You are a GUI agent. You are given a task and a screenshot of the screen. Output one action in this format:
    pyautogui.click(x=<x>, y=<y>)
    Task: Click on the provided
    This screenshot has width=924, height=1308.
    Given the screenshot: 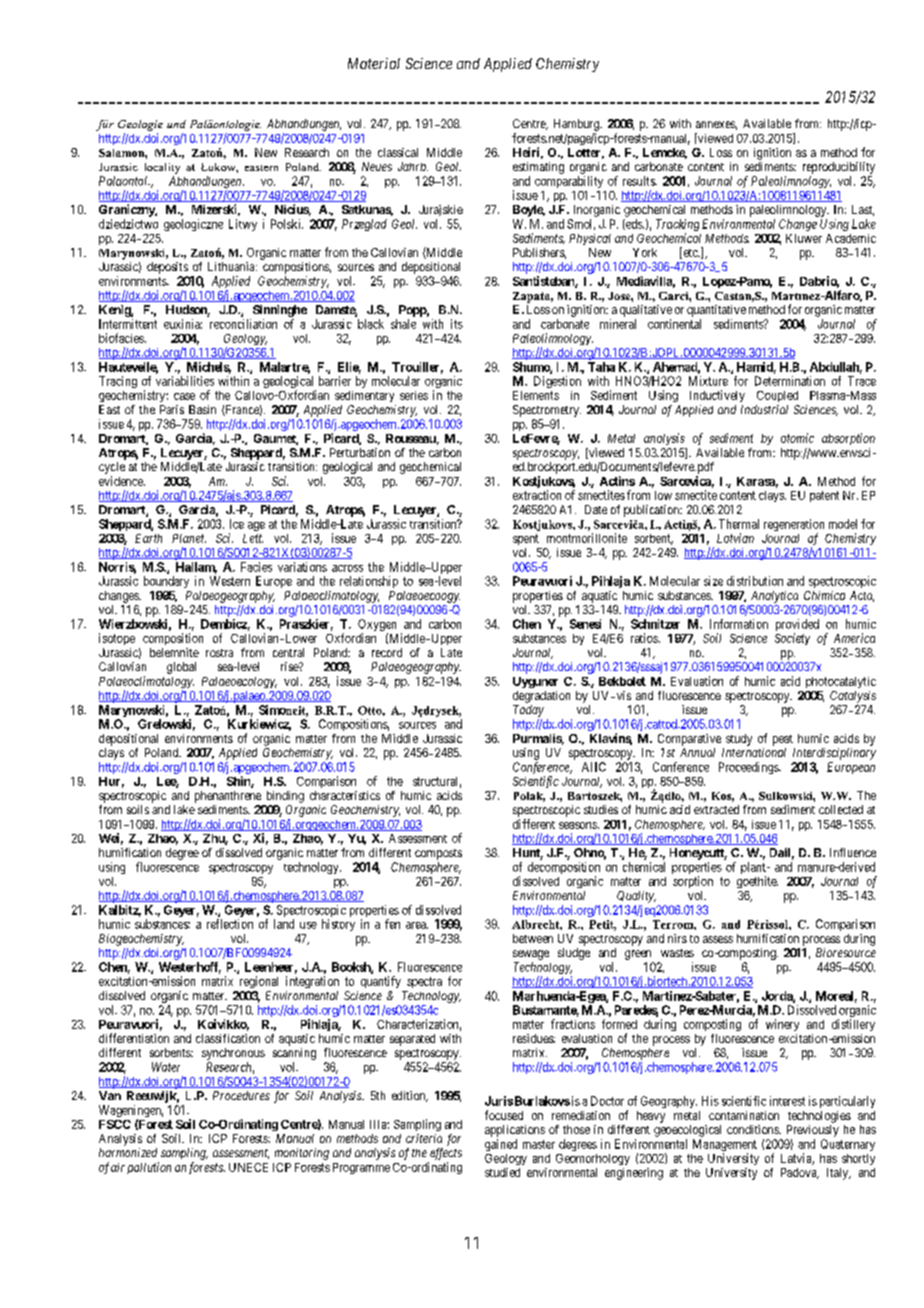 What is the action you would take?
    pyautogui.click(x=797, y=626)
